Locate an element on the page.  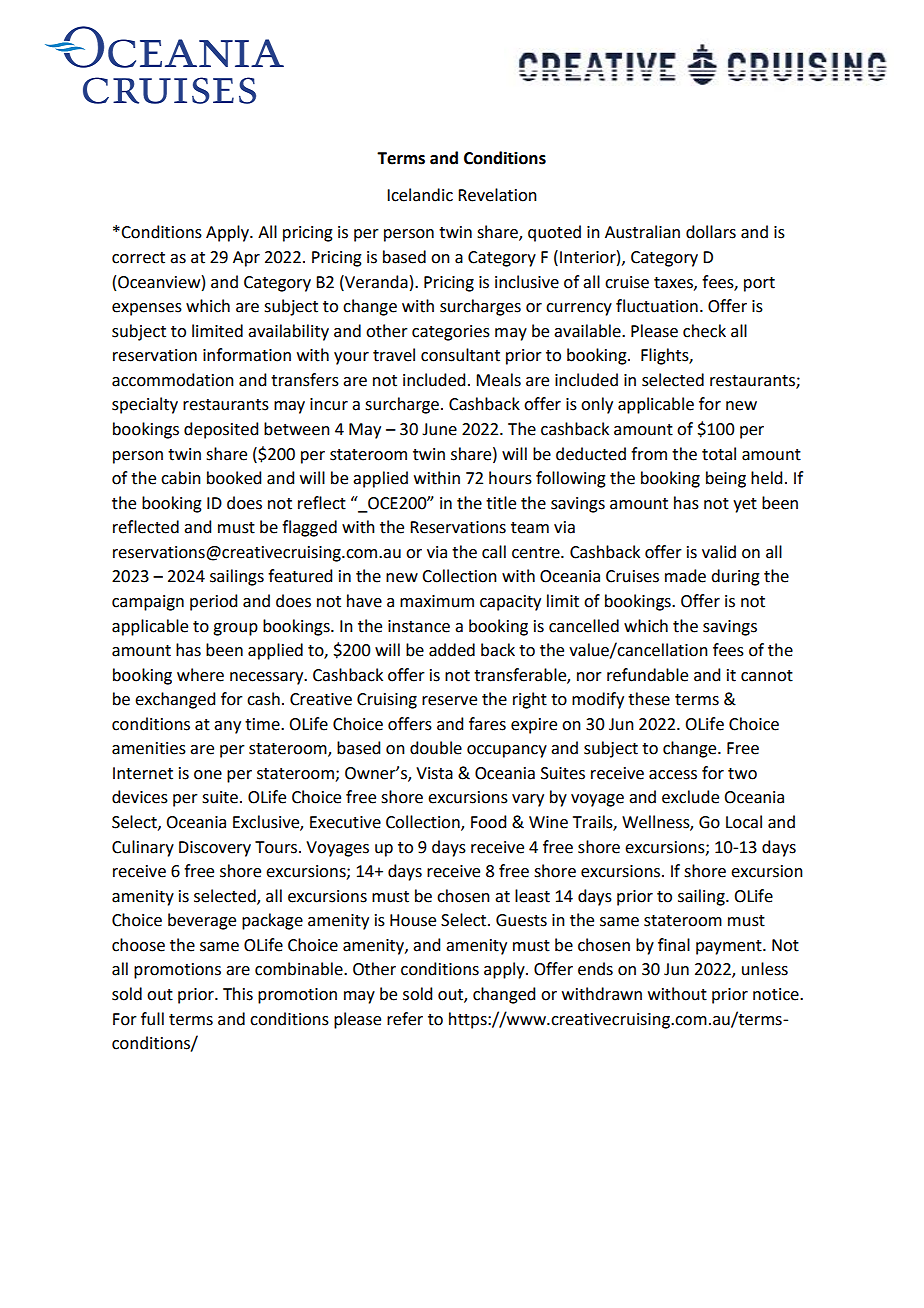
Icelandic is located at coordinates (420, 195).
